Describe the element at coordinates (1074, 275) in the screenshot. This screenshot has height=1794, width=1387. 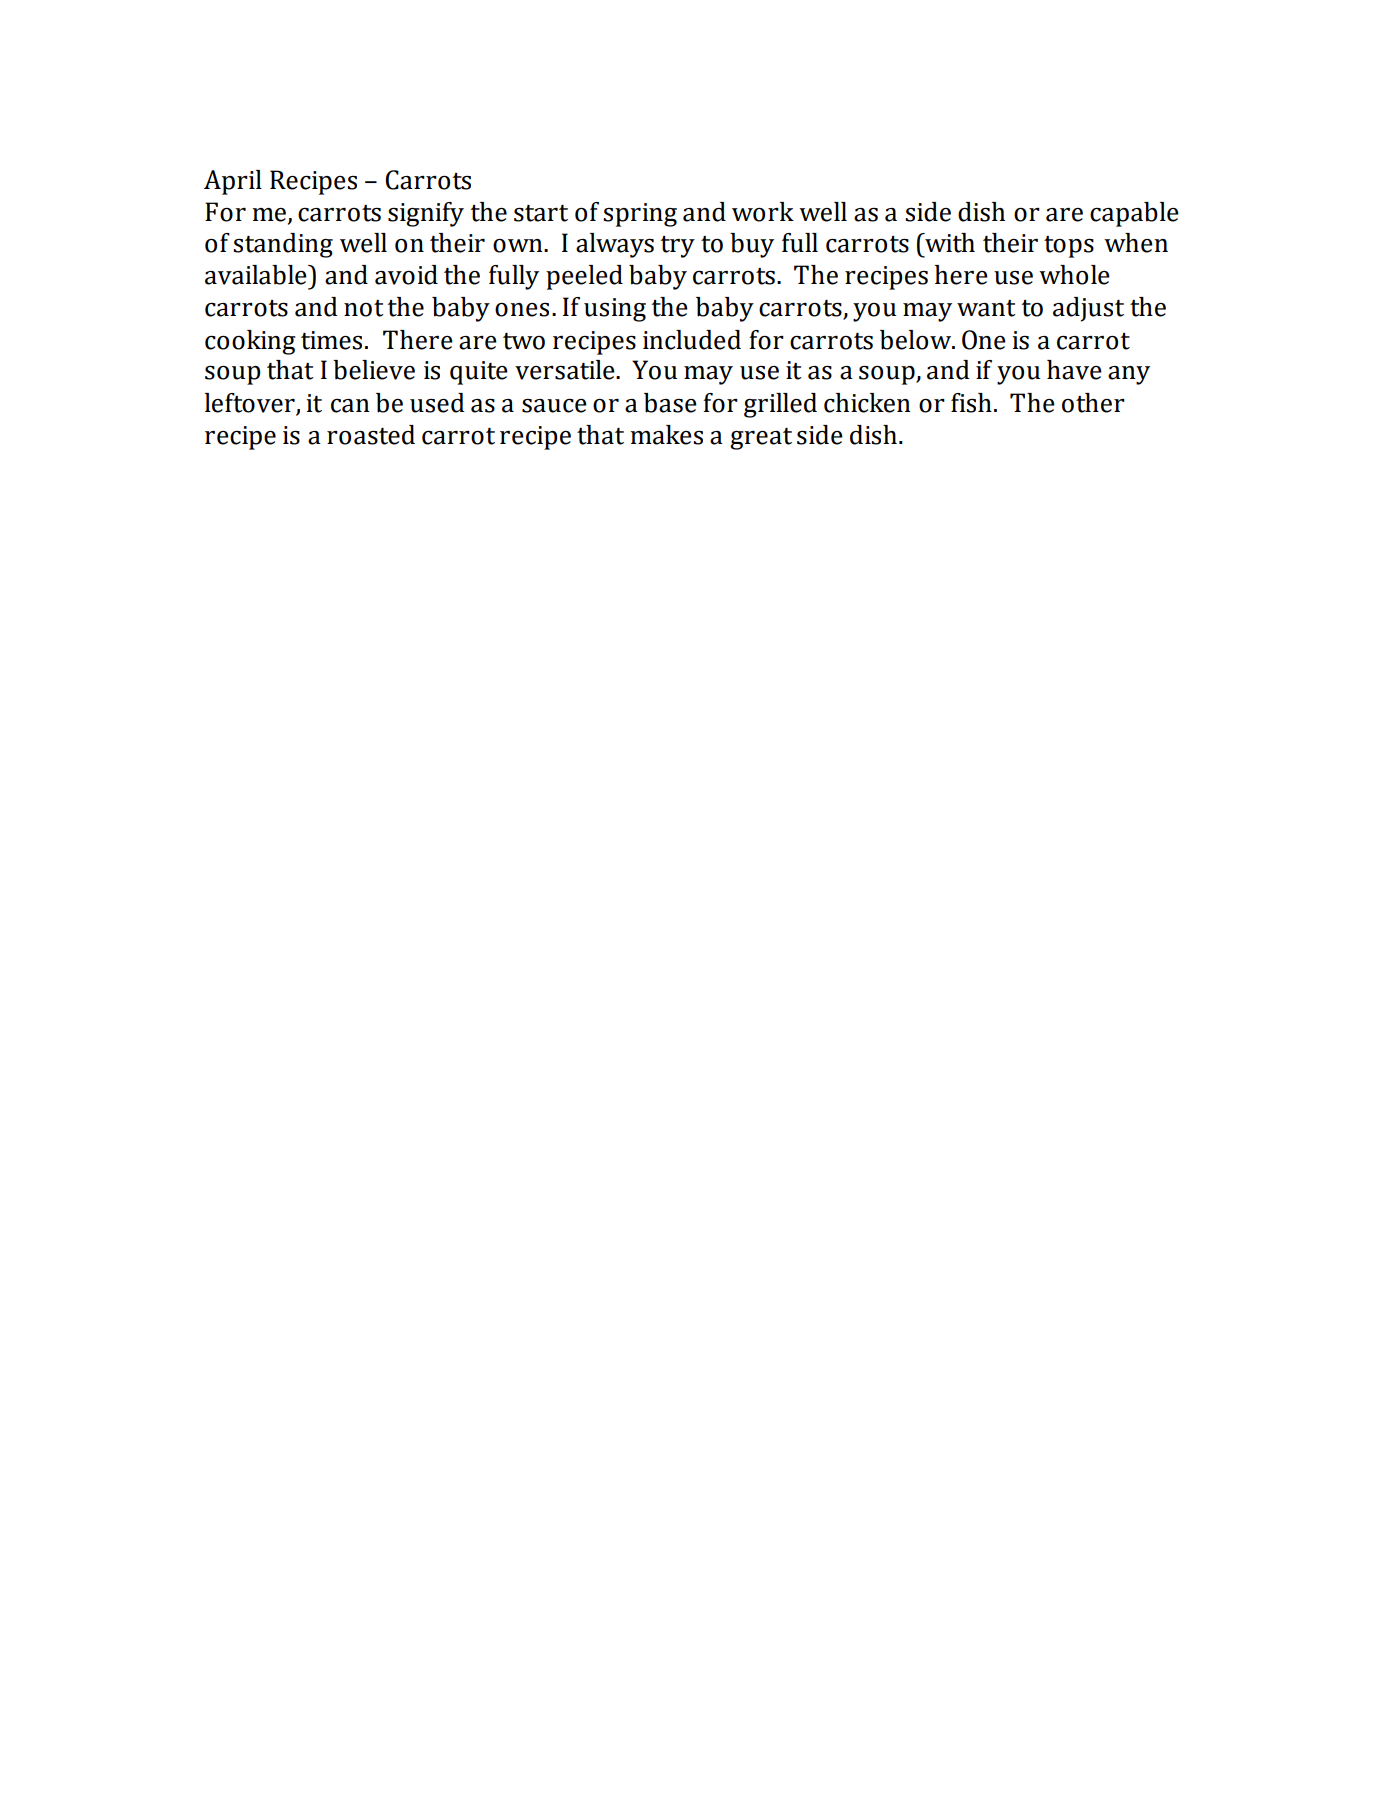
I see `whole` at that location.
